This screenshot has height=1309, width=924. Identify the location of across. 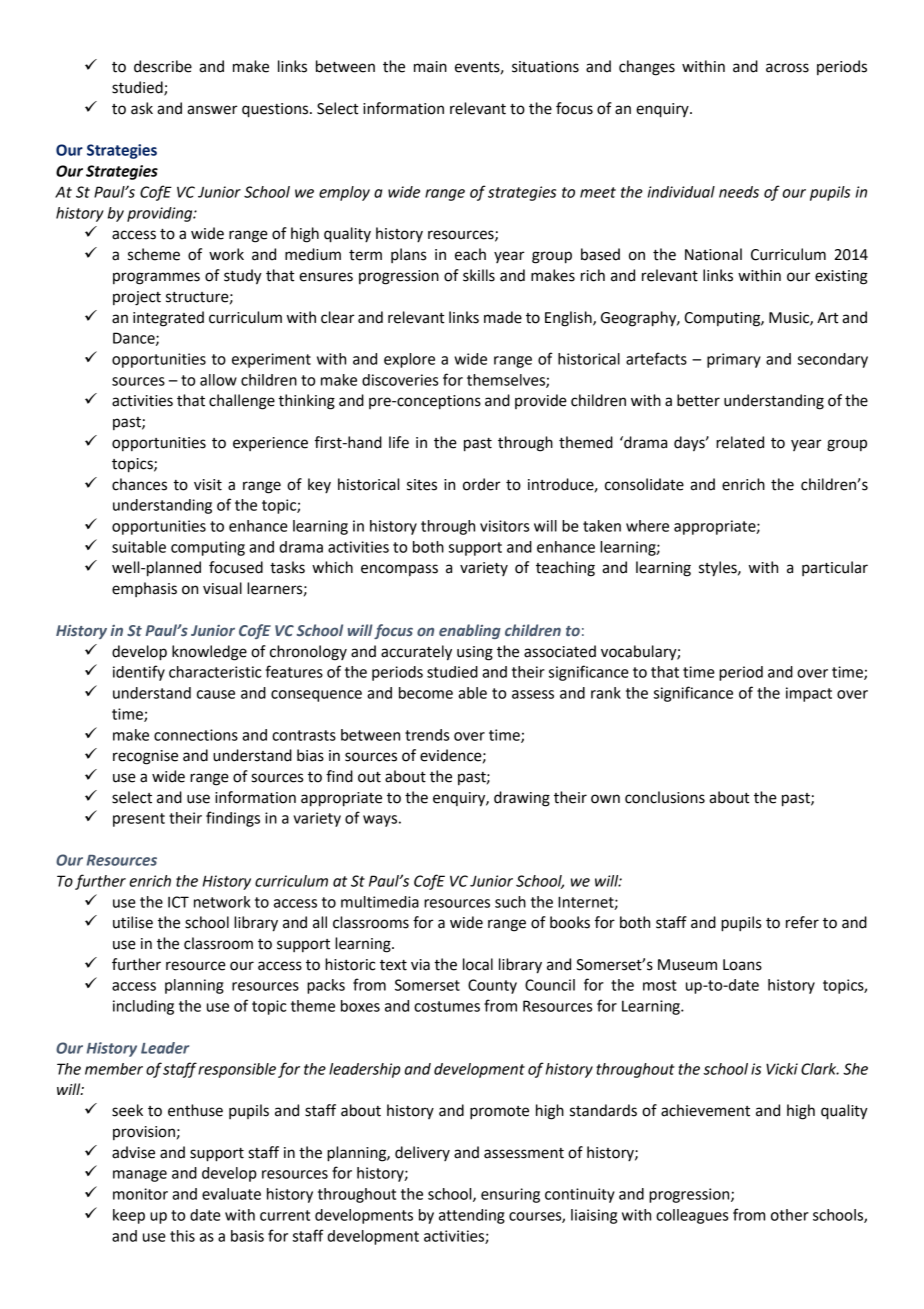
(787, 68).
